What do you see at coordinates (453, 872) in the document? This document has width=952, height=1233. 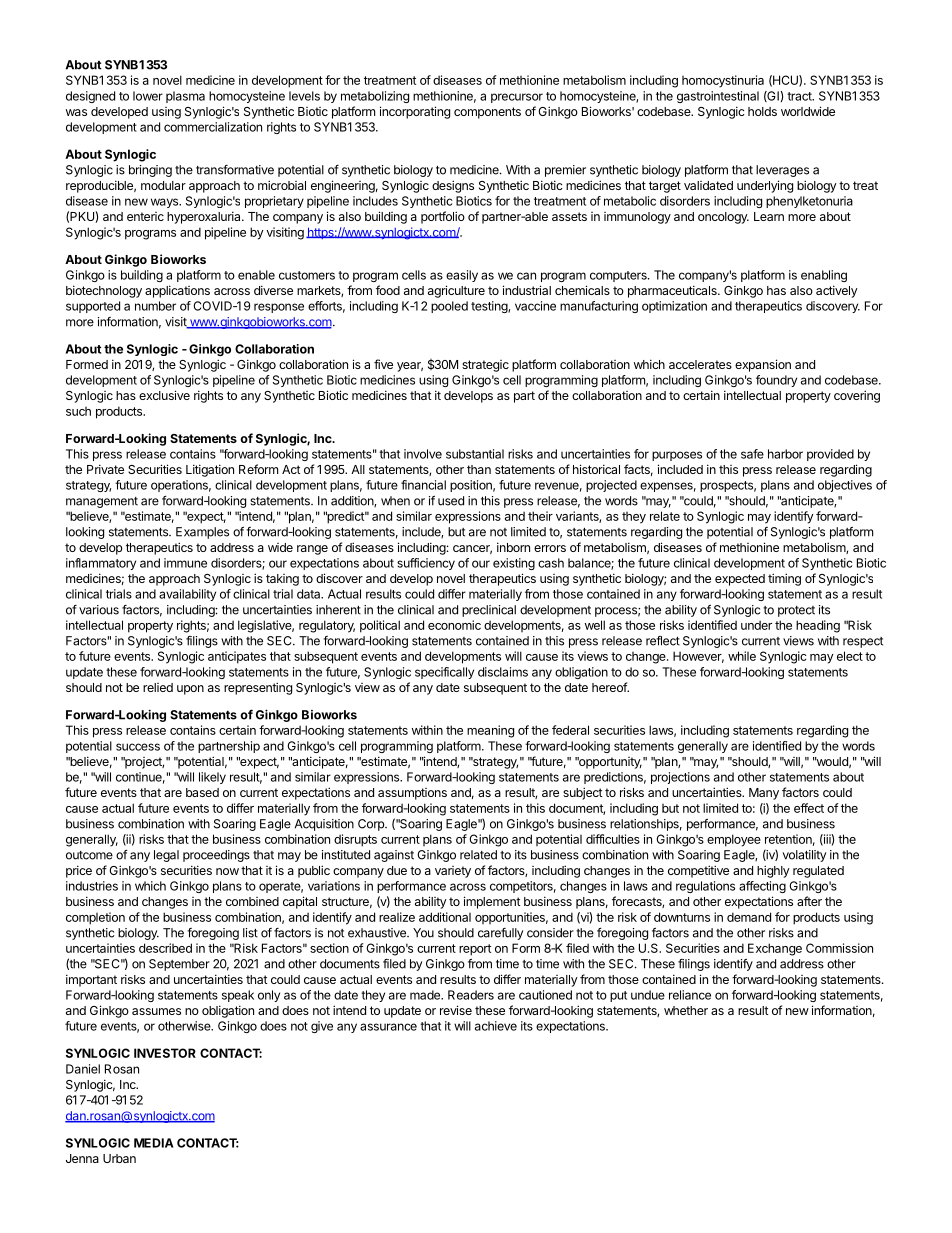 I see `variety` at bounding box center [453, 872].
